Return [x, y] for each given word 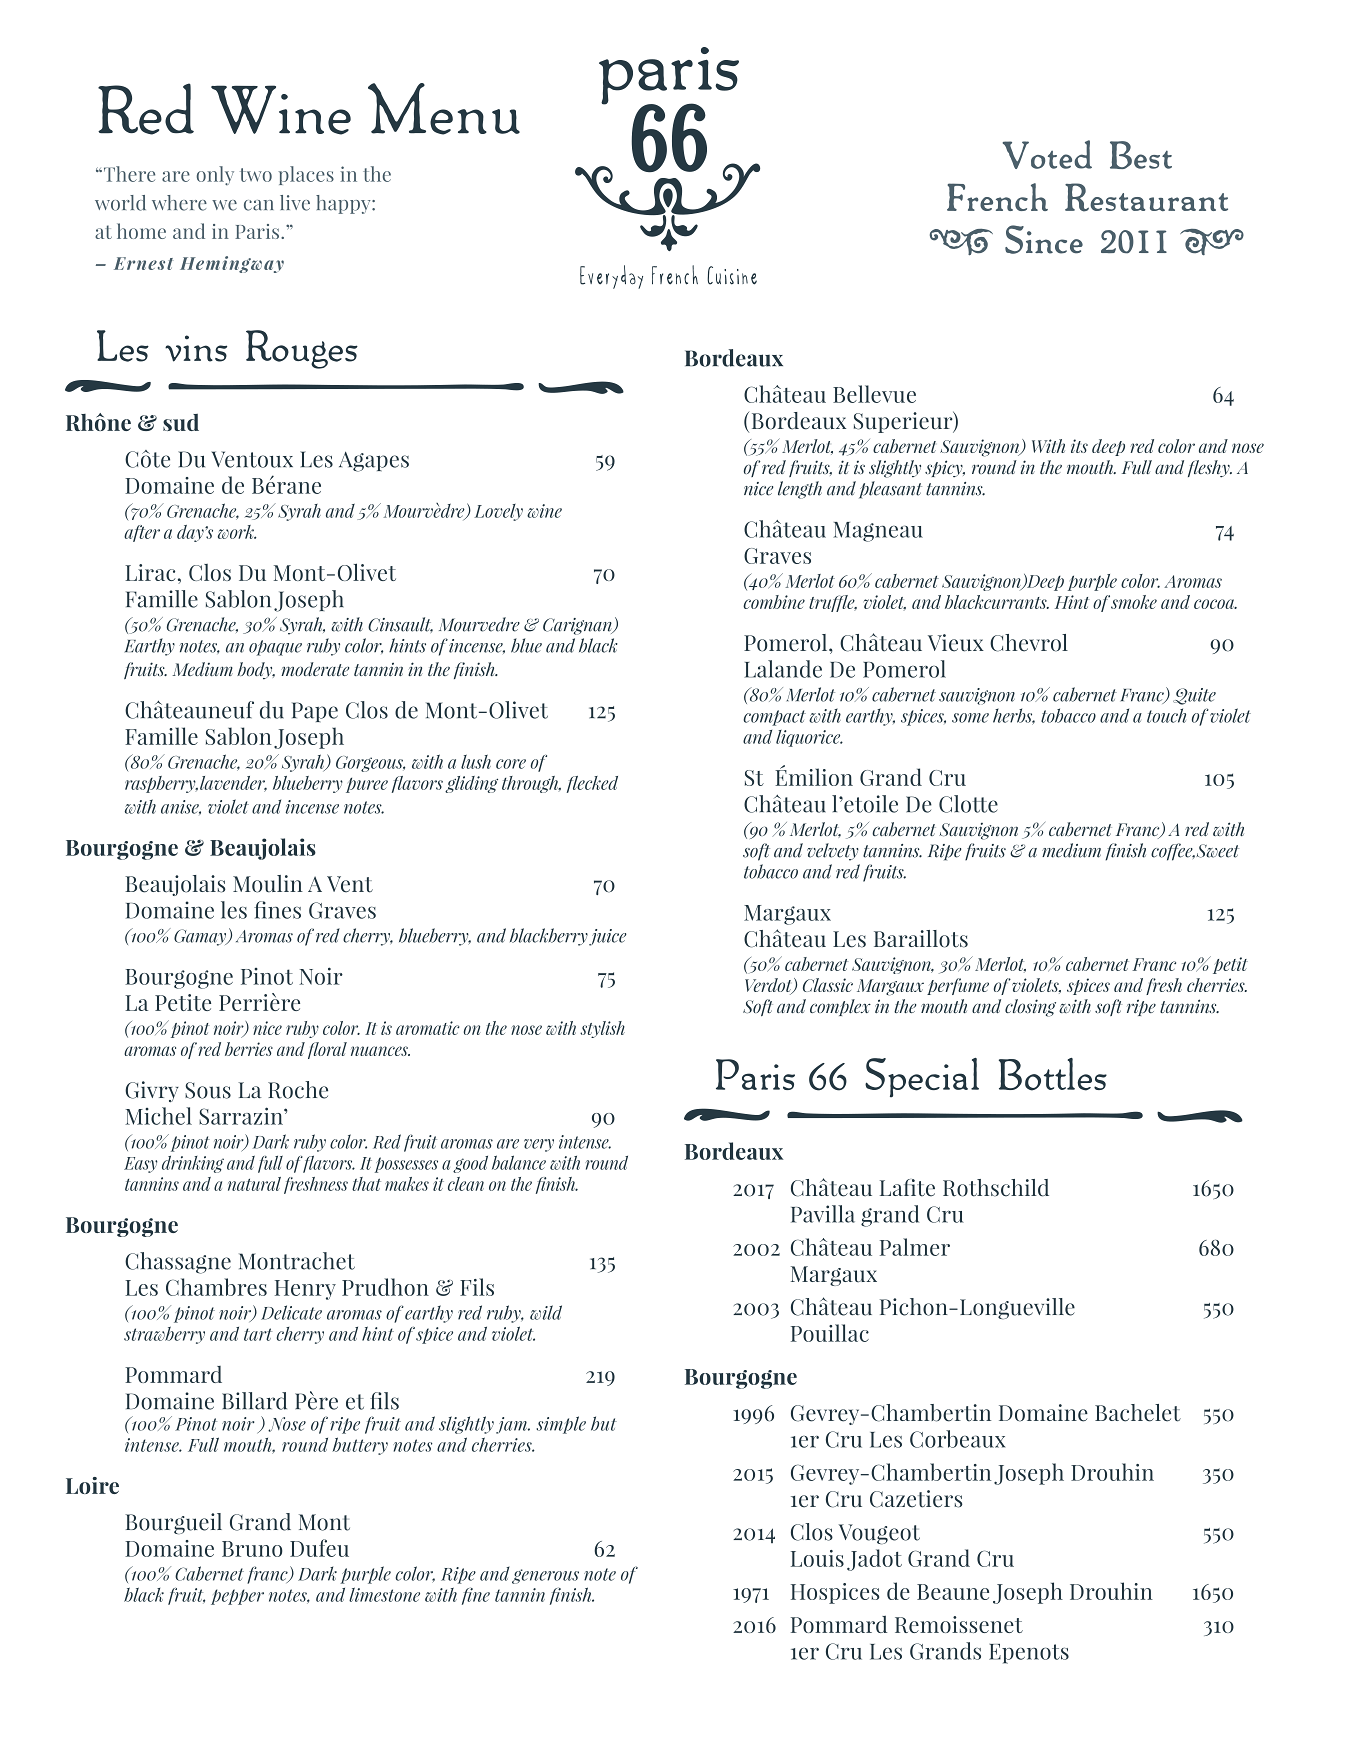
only [215, 175]
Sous [208, 1090]
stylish [602, 1029]
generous [545, 1576]
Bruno [252, 1549]
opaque [275, 648]
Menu [444, 109]
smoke [1134, 602]
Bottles [1053, 1074]
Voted [1047, 154]
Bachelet [1138, 1413]
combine [774, 602]
